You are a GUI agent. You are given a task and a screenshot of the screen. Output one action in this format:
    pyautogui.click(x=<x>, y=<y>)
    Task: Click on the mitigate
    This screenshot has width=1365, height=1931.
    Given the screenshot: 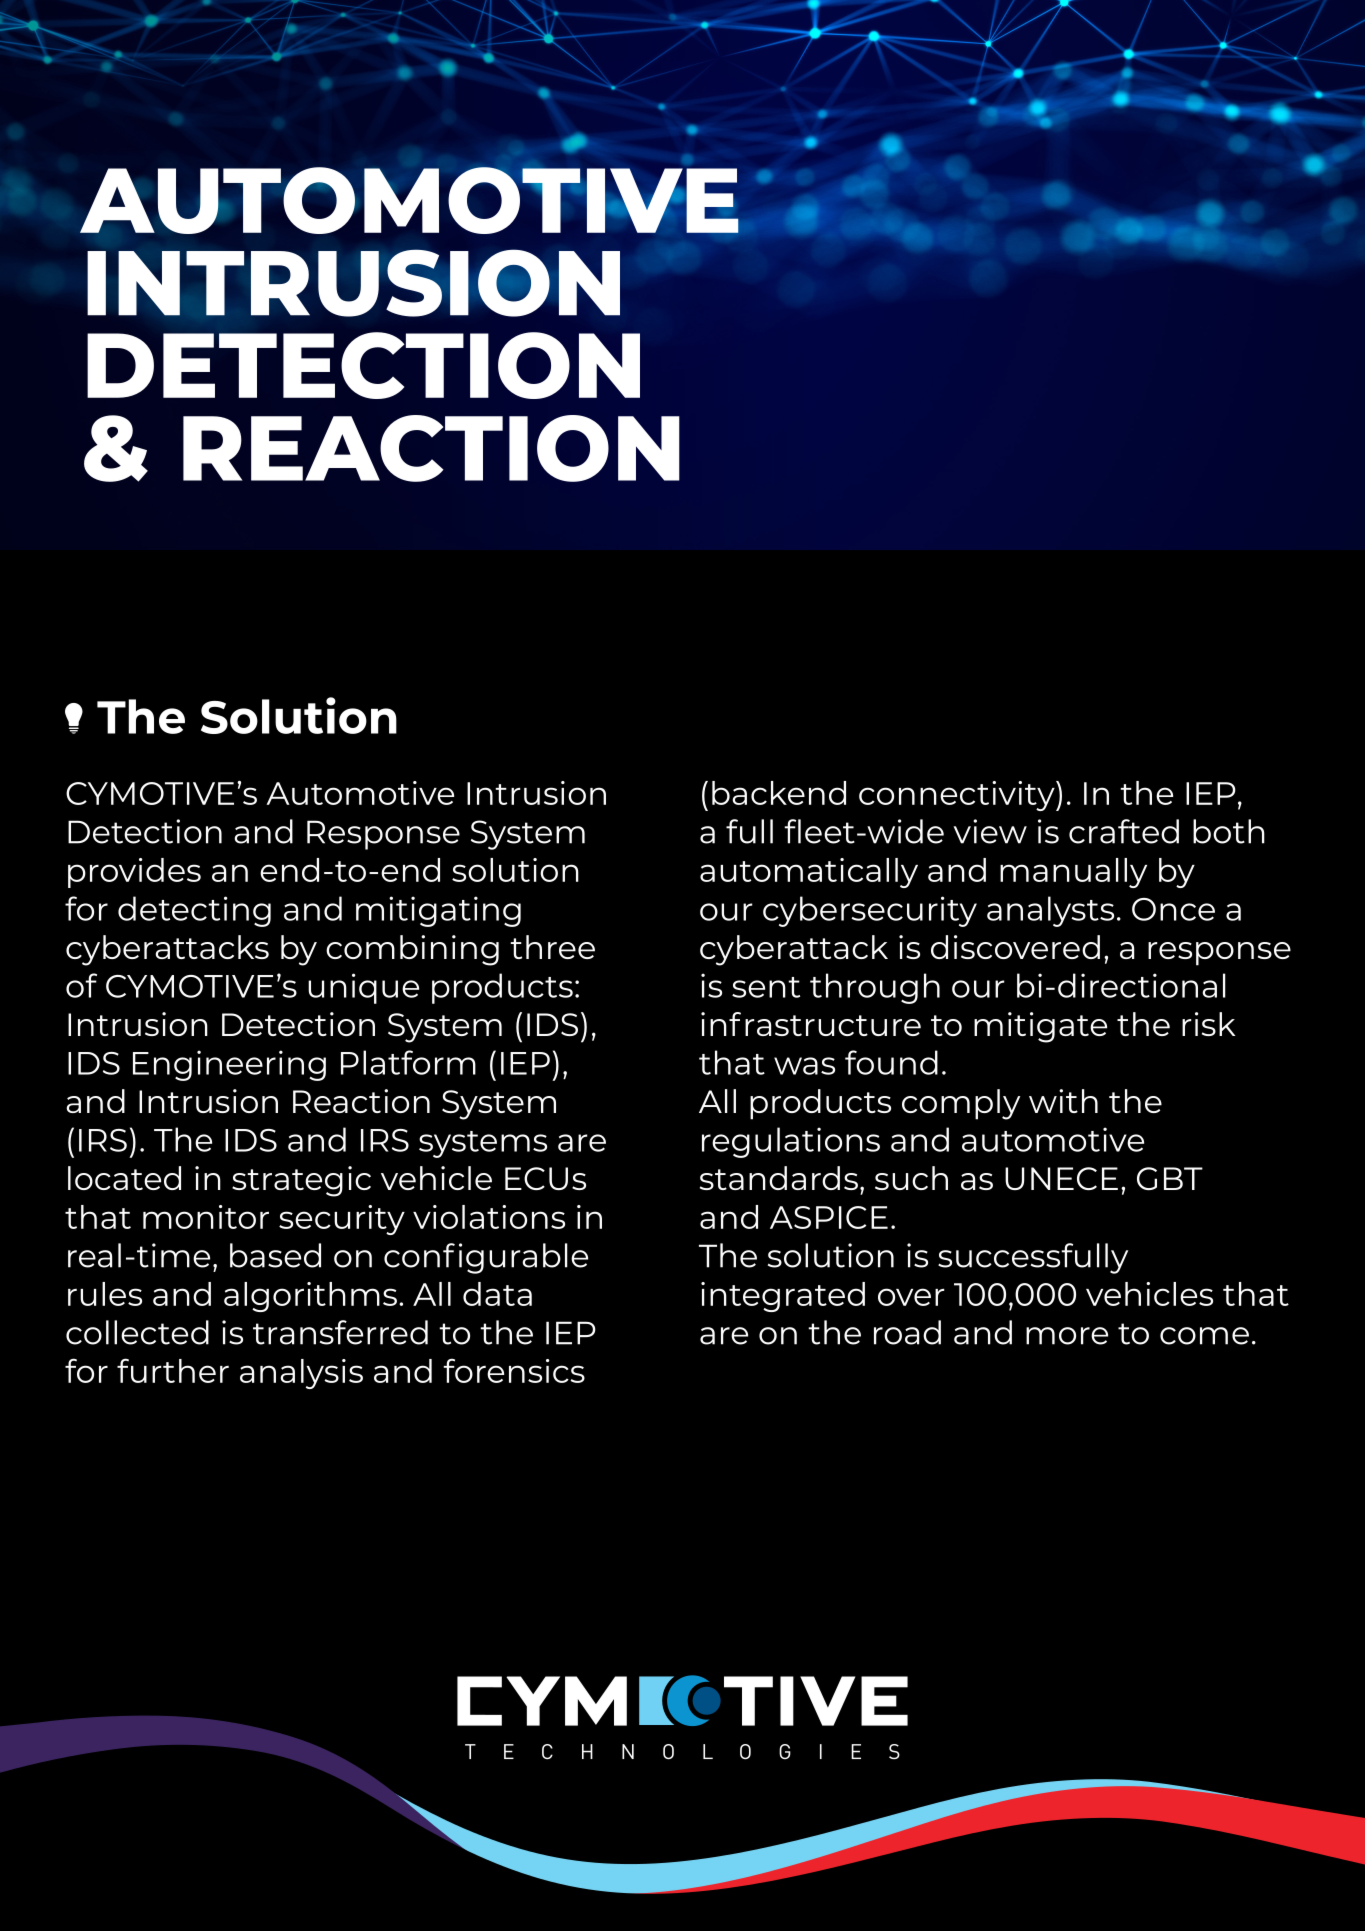 What is the action you would take?
    pyautogui.click(x=1040, y=1027)
